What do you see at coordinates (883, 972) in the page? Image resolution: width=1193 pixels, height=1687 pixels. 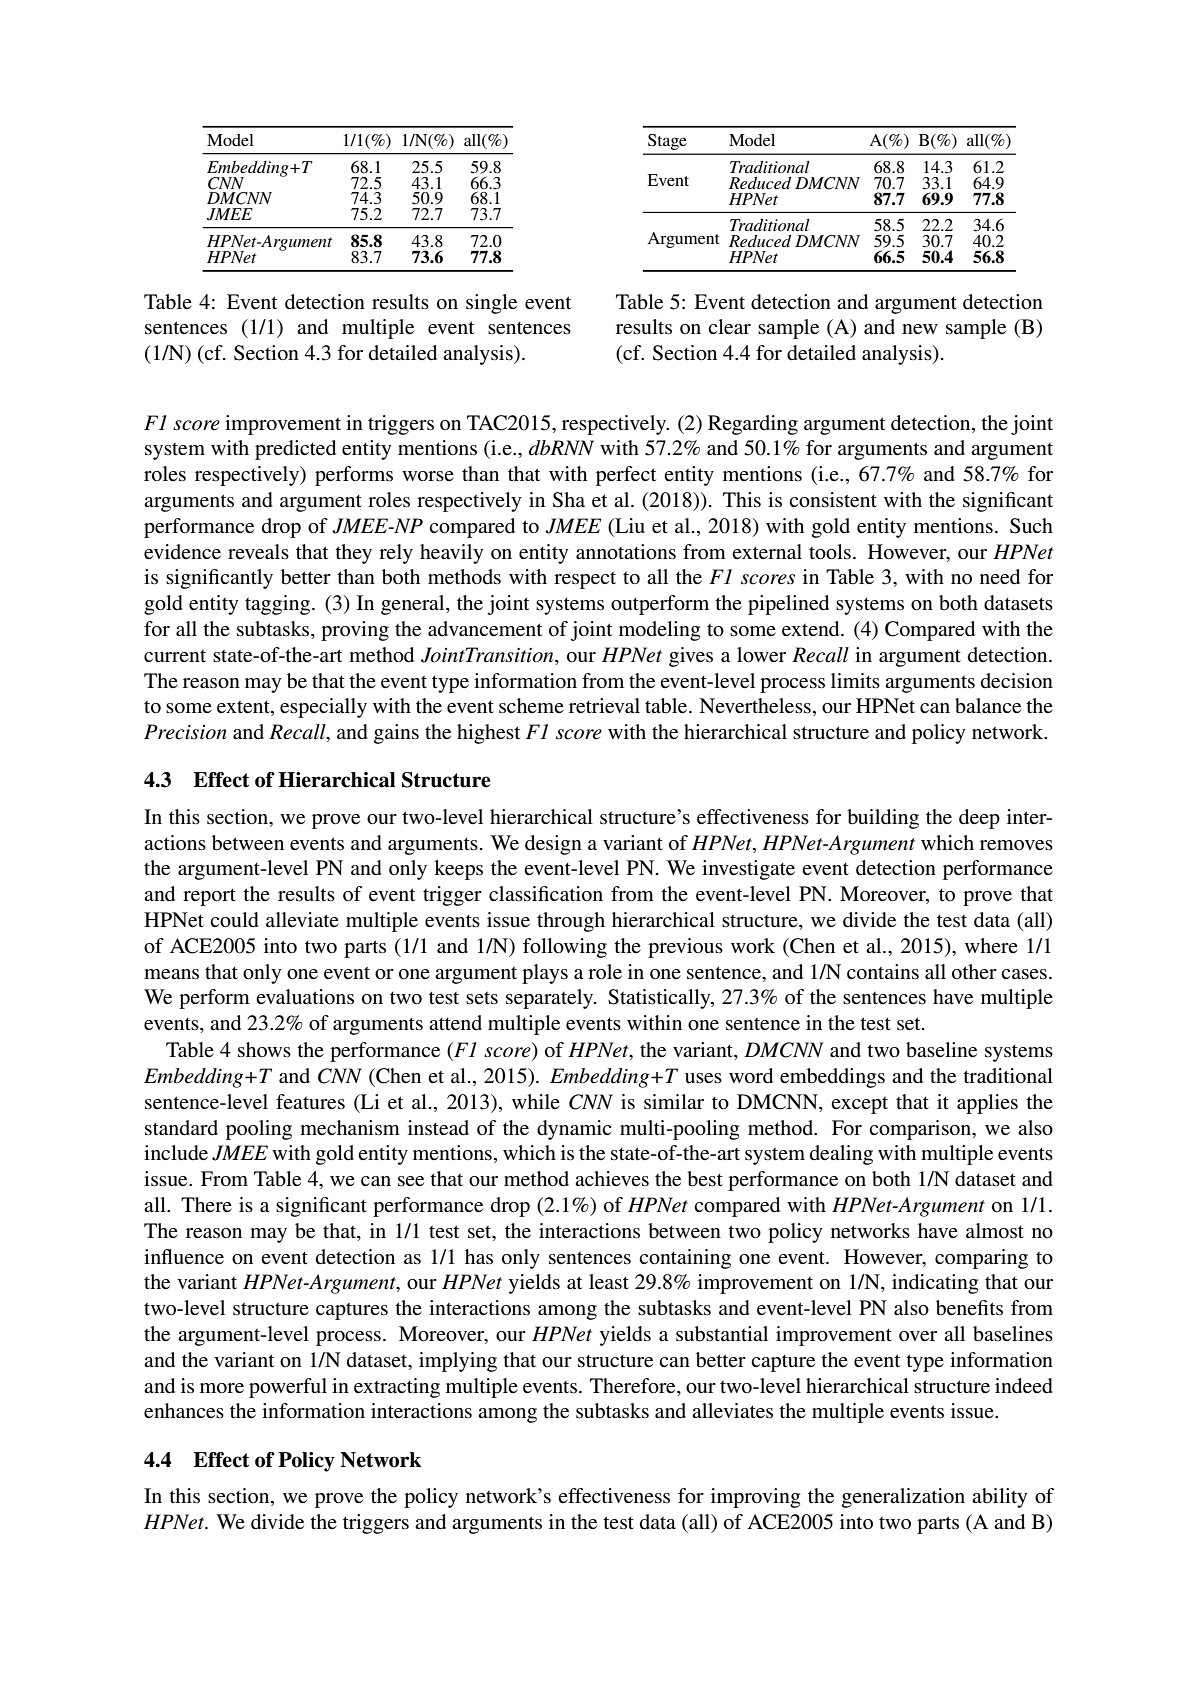 I see `contains` at bounding box center [883, 972].
